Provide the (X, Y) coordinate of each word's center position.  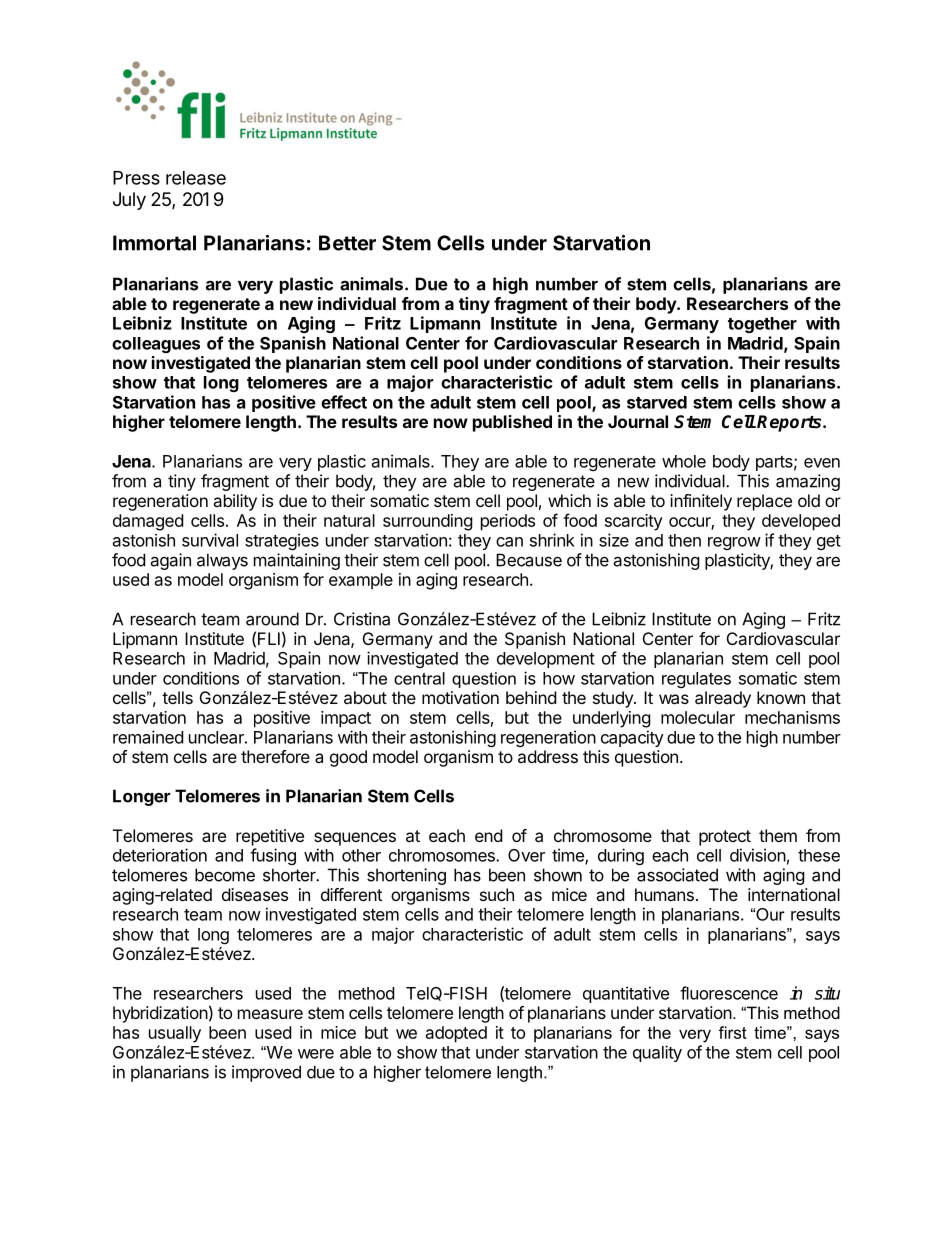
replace (764, 502)
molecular (698, 717)
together (762, 325)
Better (347, 243)
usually (175, 1034)
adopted (456, 1034)
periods (508, 522)
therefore (275, 756)
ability (235, 502)
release (196, 178)
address (548, 756)
